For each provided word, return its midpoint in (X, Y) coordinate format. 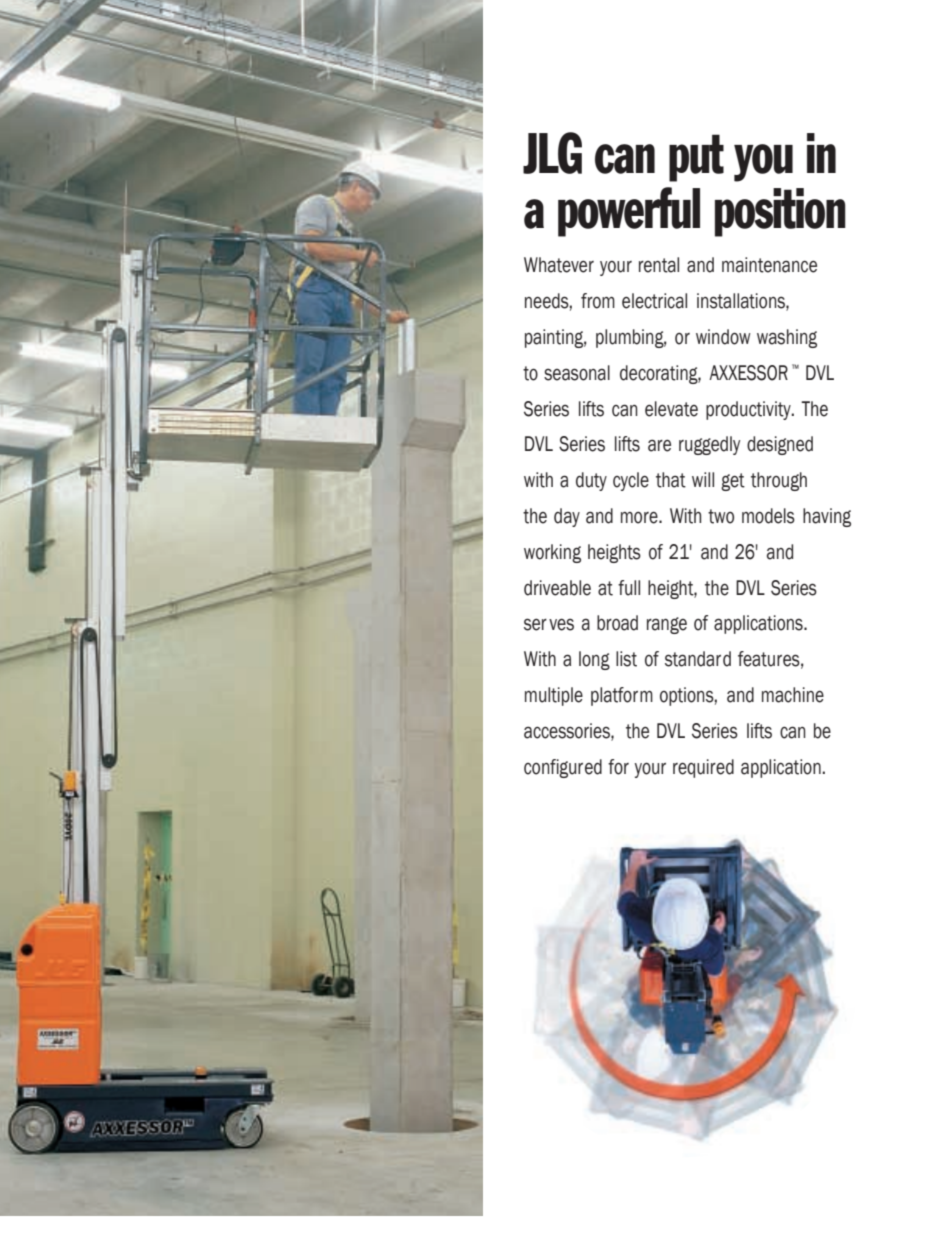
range (667, 625)
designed (780, 445)
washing (787, 338)
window (723, 337)
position (780, 212)
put (696, 158)
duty (591, 481)
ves (561, 624)
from (598, 301)
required (703, 768)
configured (563, 768)
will (703, 479)
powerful (629, 212)
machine (793, 695)
